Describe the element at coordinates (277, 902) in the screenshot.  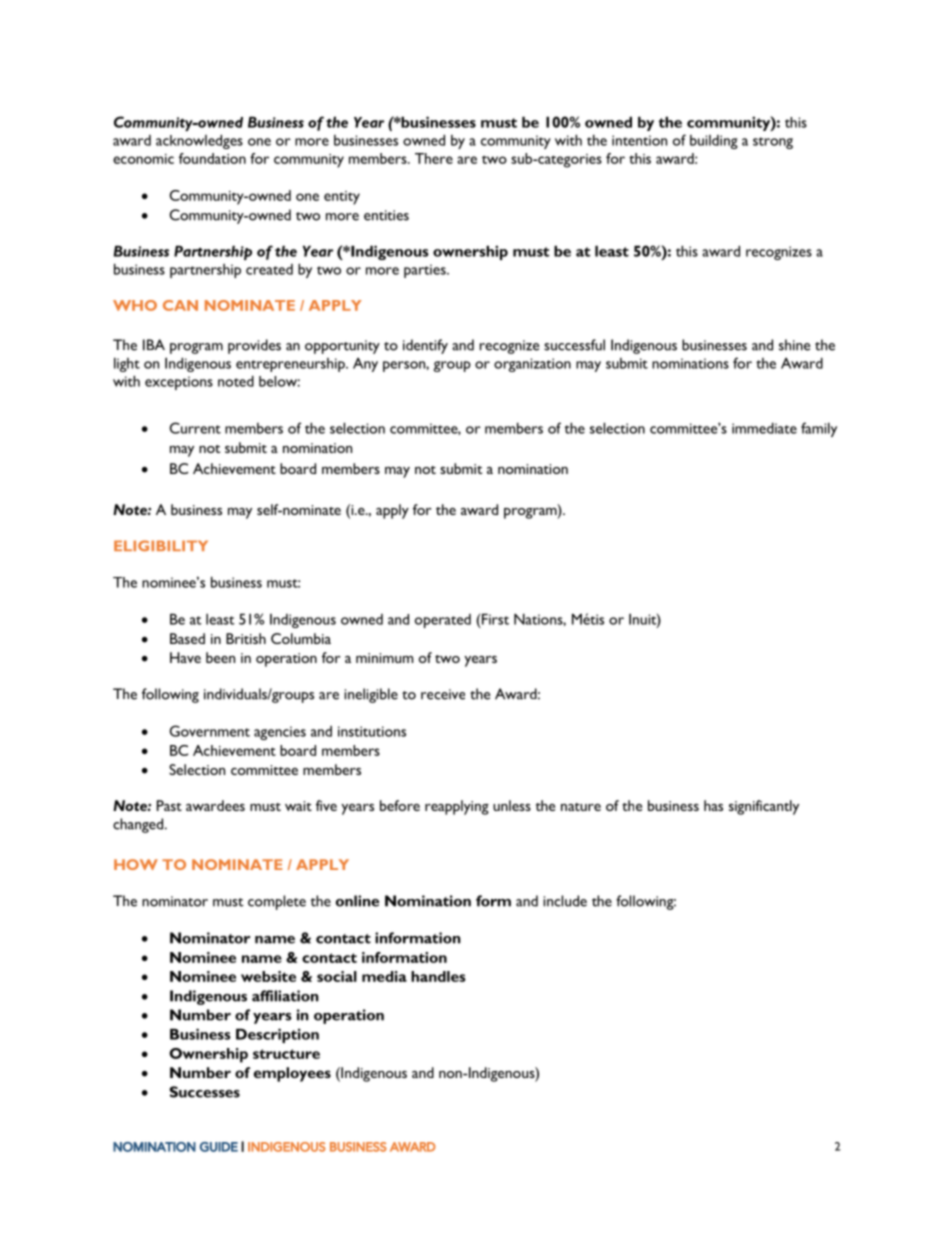
I see `complete` at that location.
